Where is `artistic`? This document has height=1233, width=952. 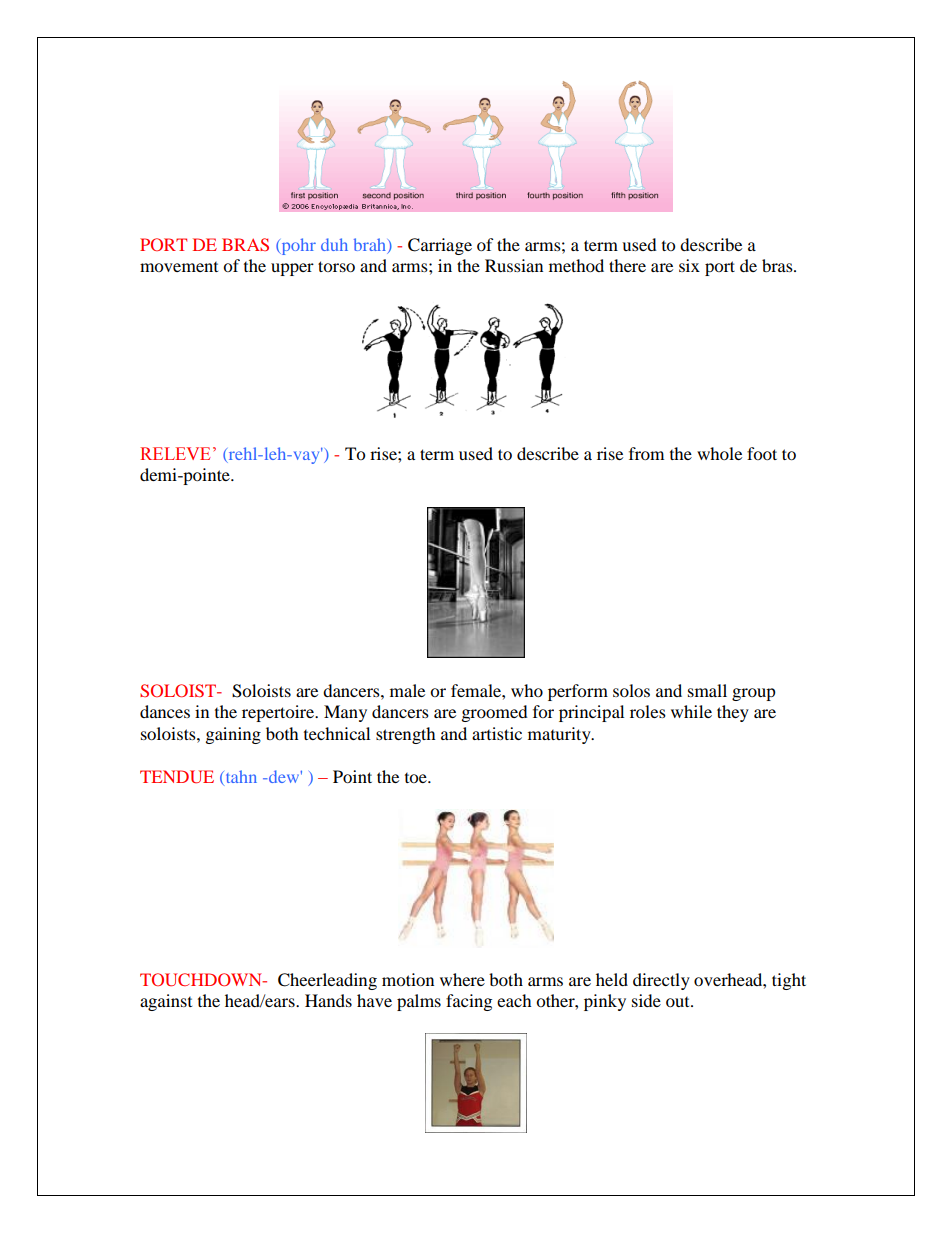 artistic is located at coordinates (497, 733).
